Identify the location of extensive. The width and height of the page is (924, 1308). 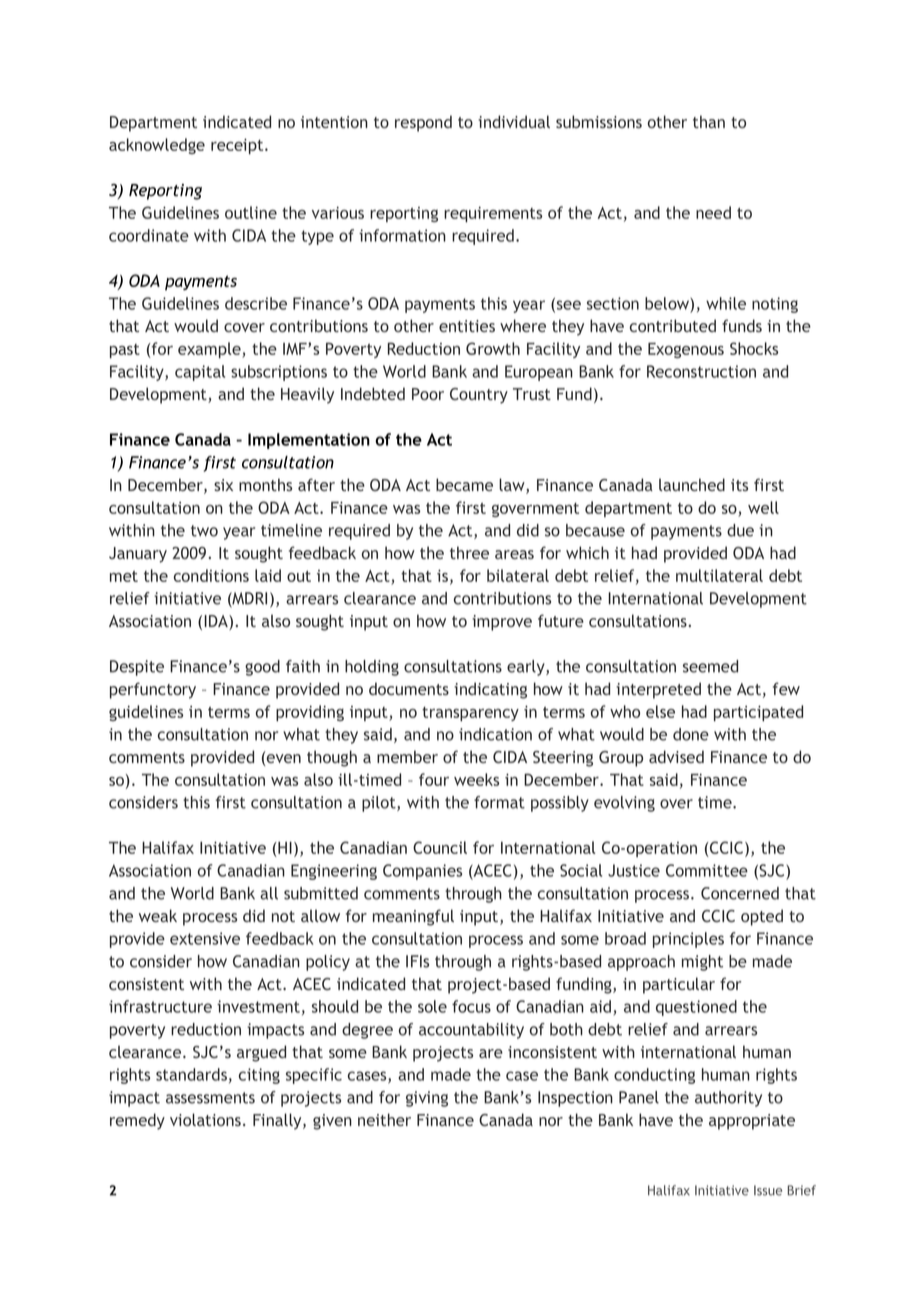
(205, 938).
